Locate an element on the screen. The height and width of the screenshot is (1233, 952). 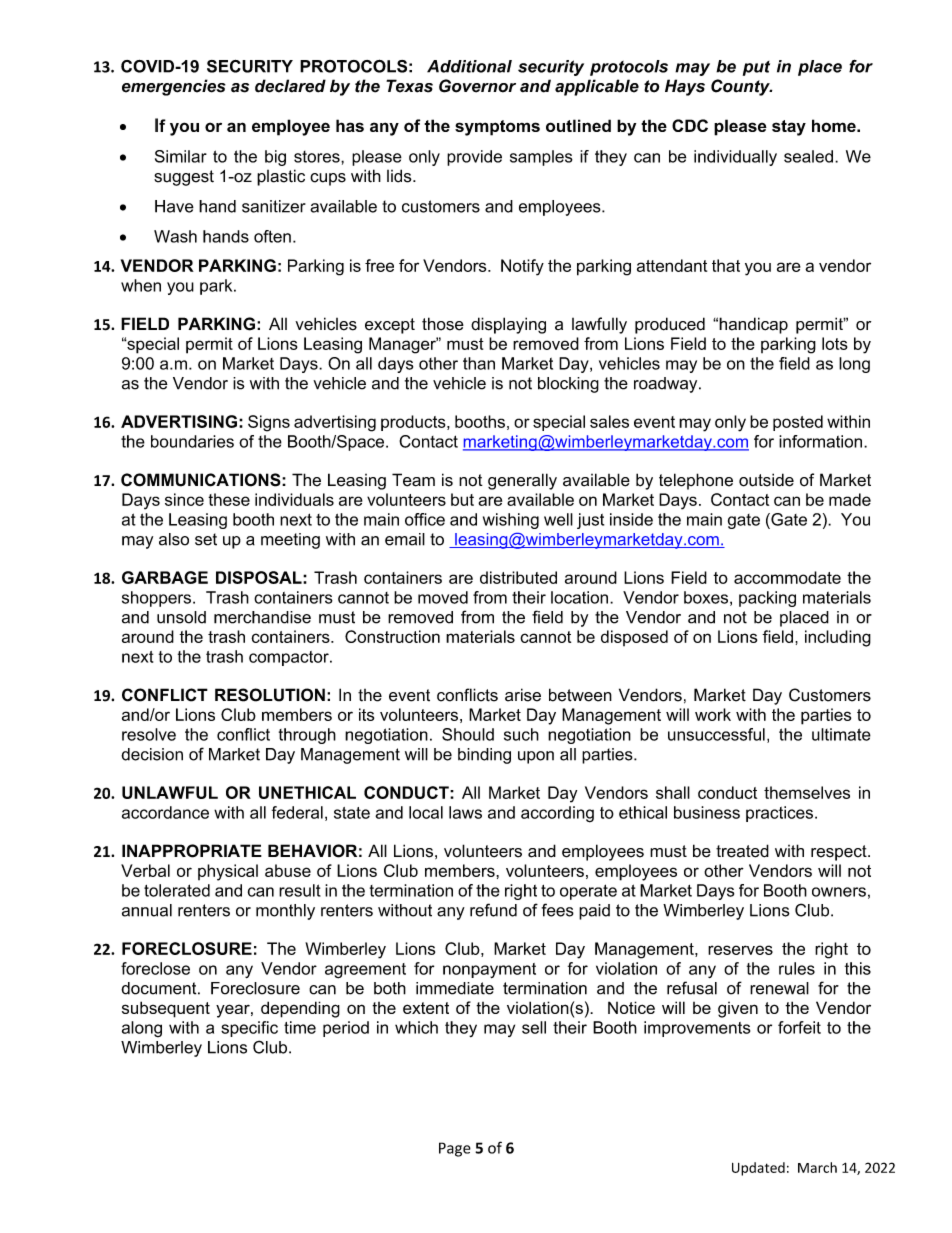
County is located at coordinates (741, 87).
